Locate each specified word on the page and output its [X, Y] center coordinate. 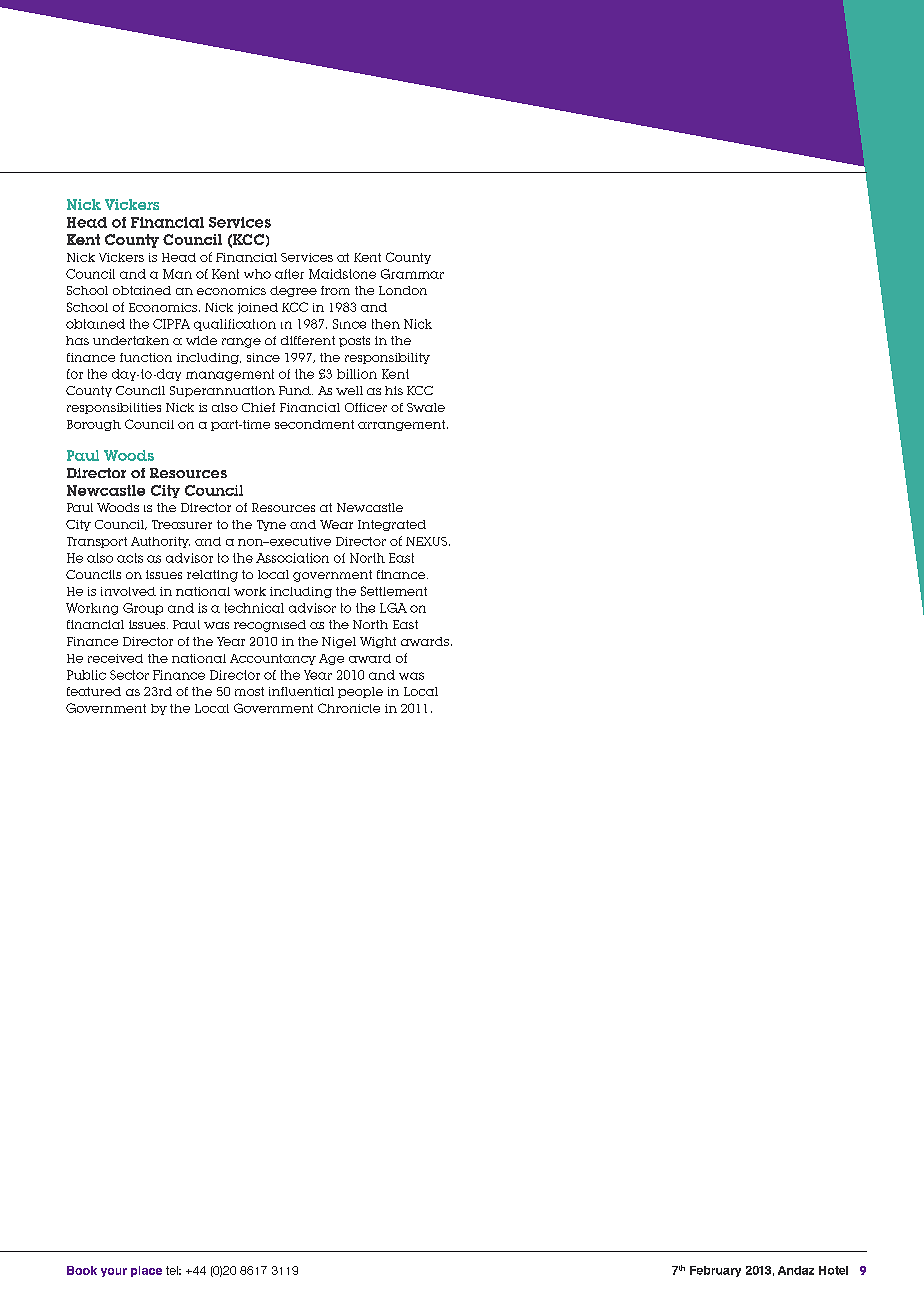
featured [94, 691]
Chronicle [349, 708]
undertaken [131, 340]
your [114, 1272]
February [715, 1271]
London [403, 290]
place [146, 1271]
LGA [393, 608]
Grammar [412, 274]
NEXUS [426, 541]
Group [143, 609]
